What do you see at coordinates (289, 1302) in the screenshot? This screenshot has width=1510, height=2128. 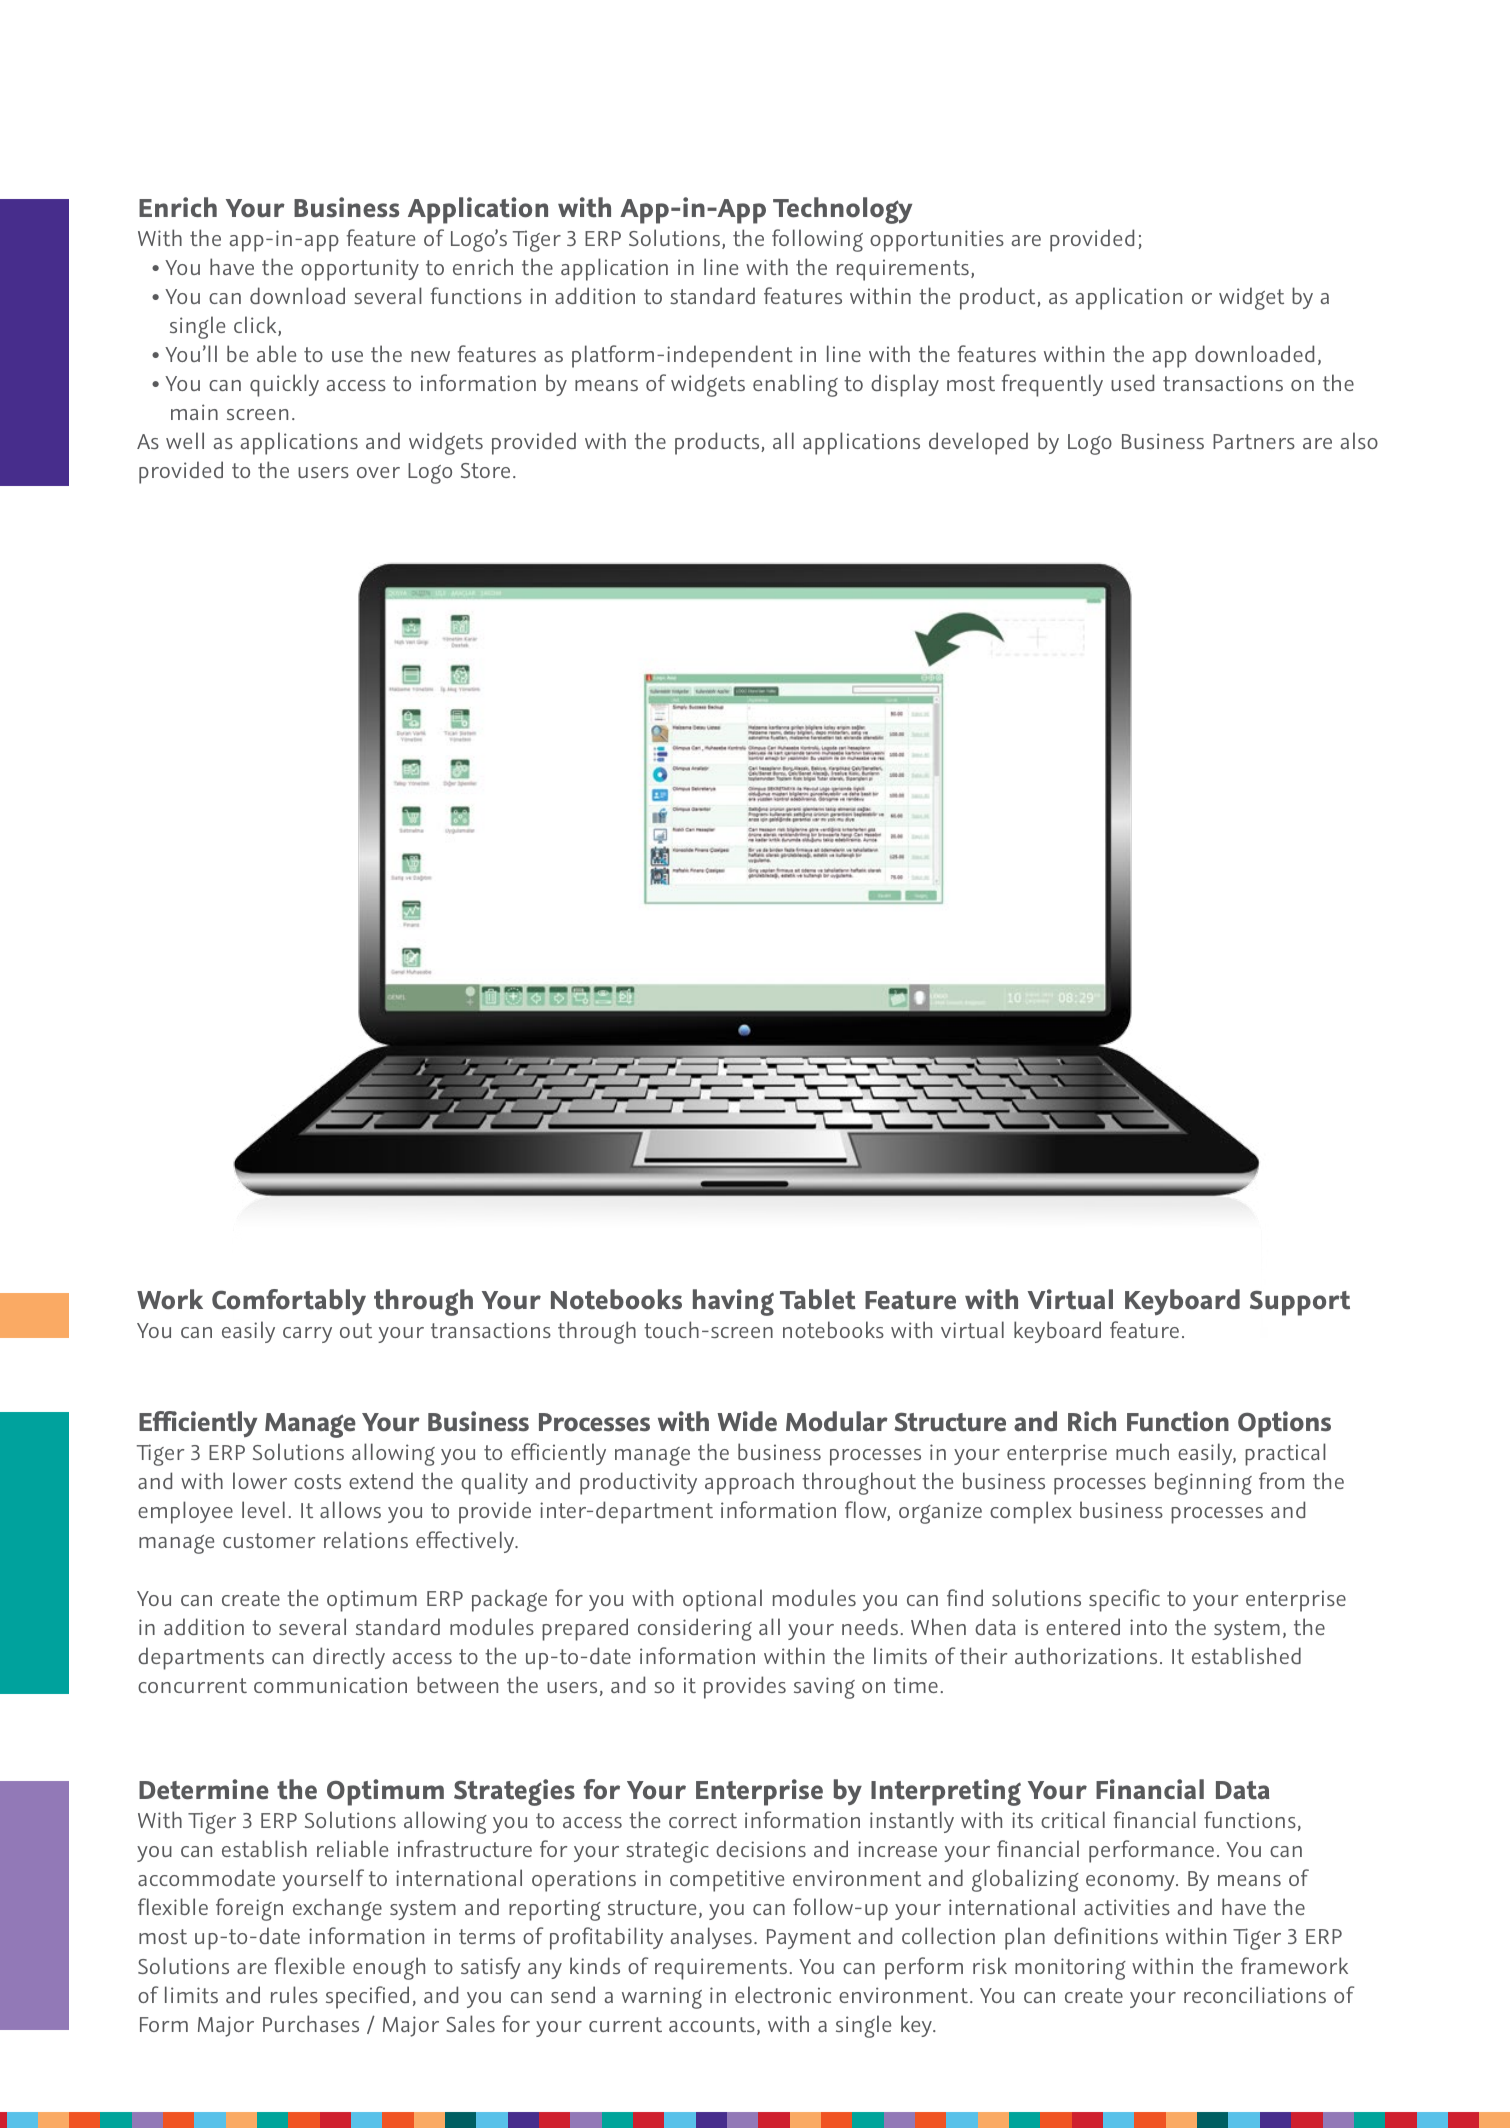 I see `Comfortably` at bounding box center [289, 1302].
